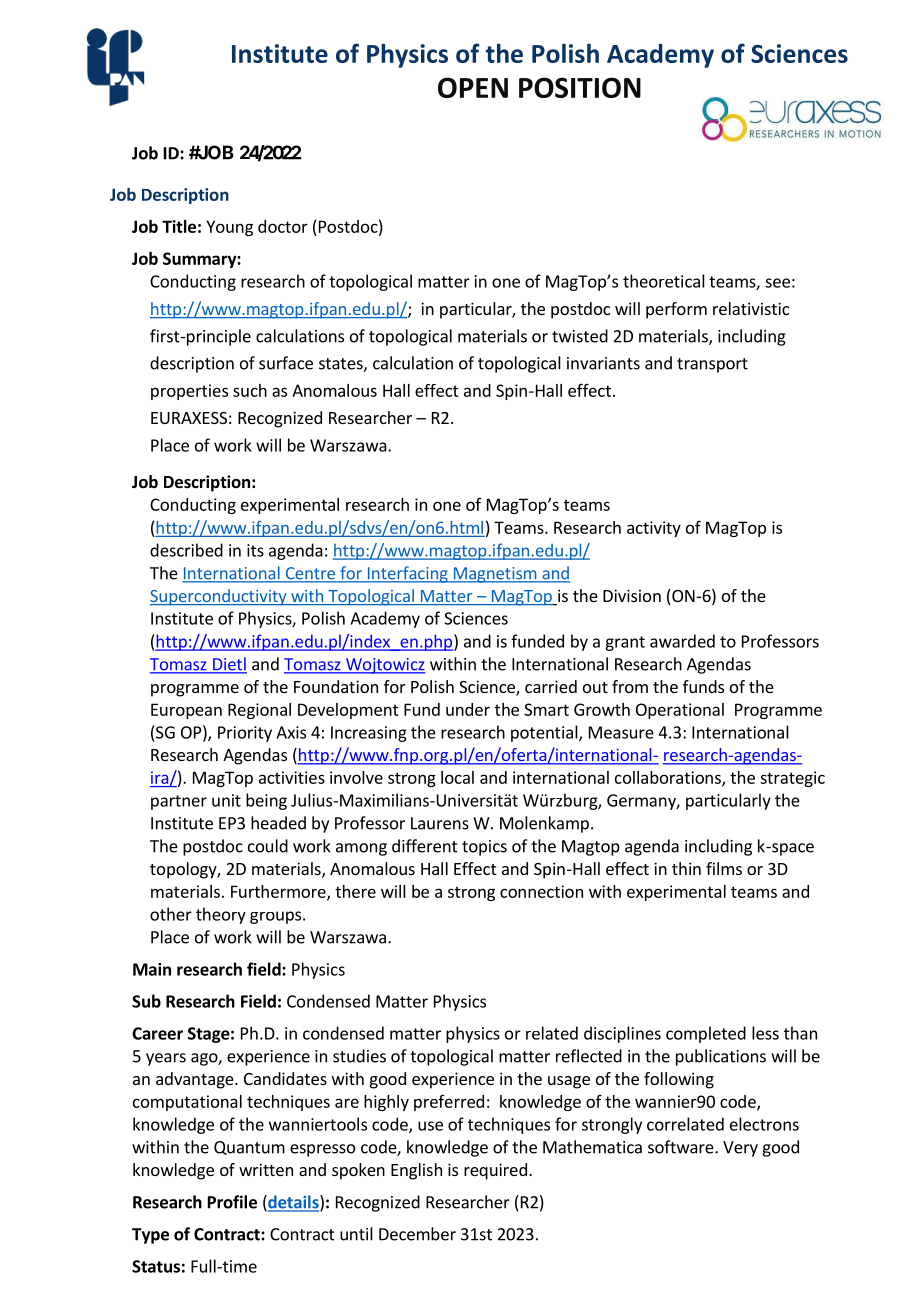 The image size is (924, 1308). I want to click on Profile, so click(232, 1202).
